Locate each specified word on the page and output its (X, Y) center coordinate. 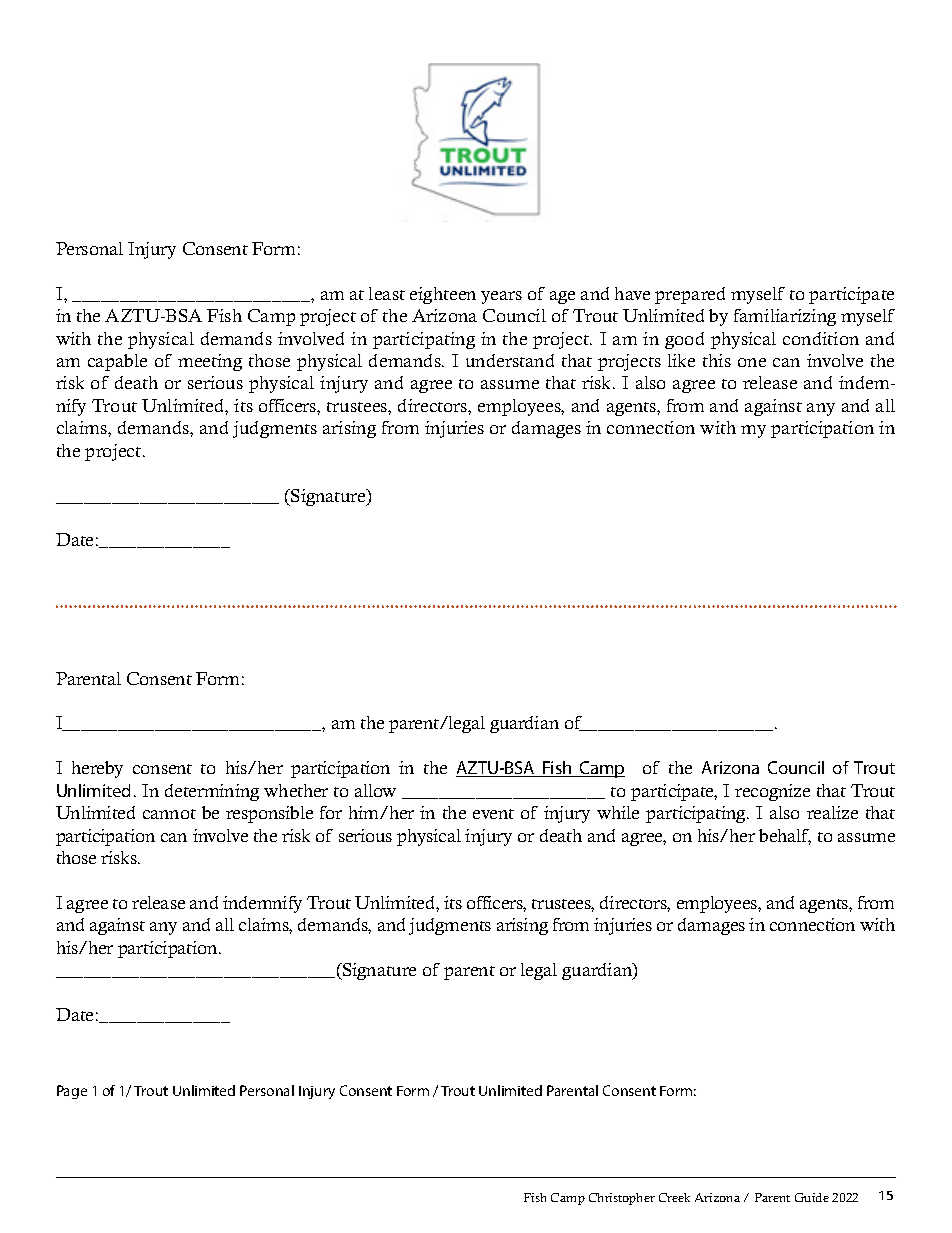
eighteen (443, 295)
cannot (169, 814)
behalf (785, 837)
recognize (772, 792)
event (493, 814)
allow (375, 790)
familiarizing (785, 317)
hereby (97, 769)
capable (117, 362)
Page (72, 1092)
